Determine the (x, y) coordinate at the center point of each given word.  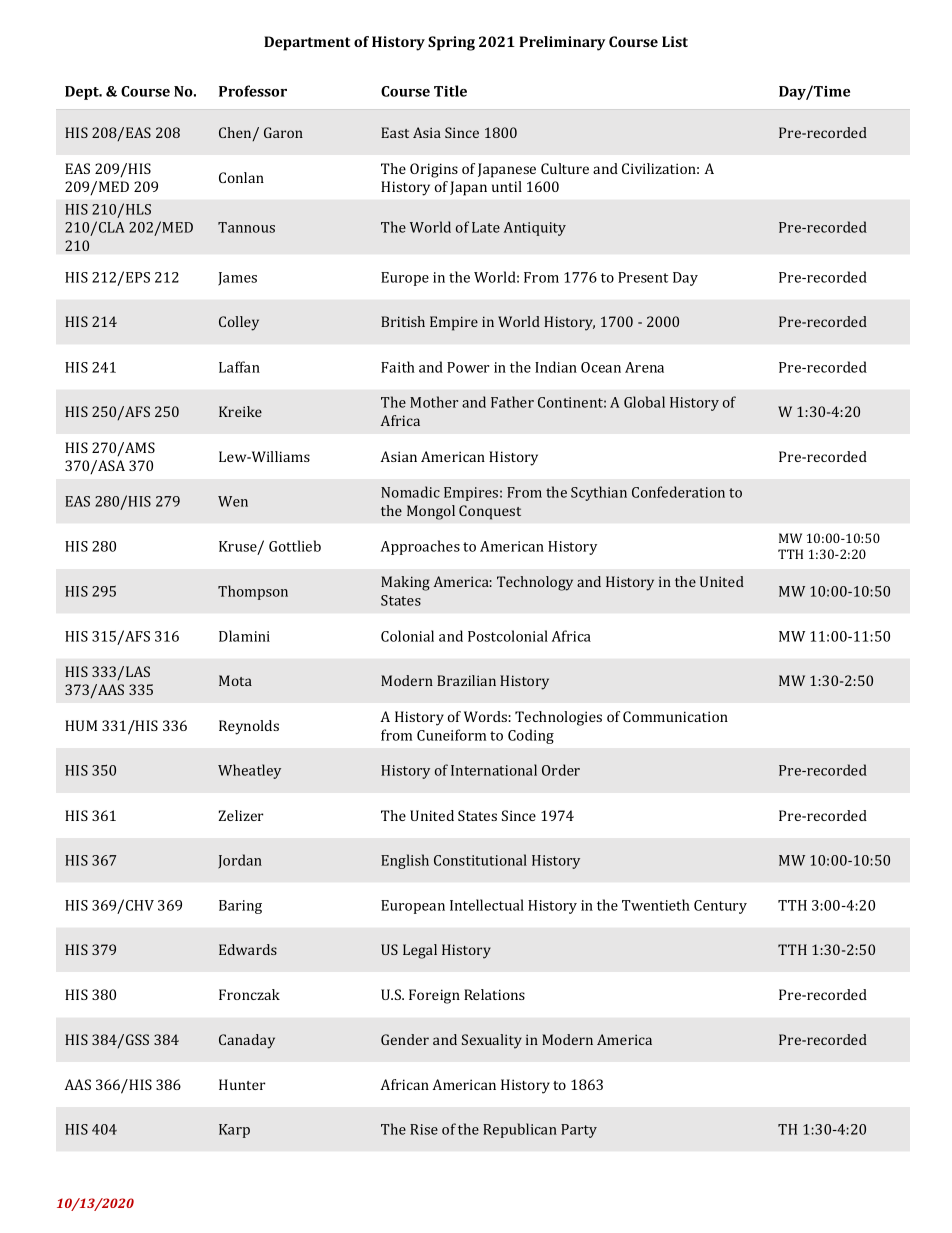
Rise (424, 1129)
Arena (644, 367)
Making (405, 583)
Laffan (239, 367)
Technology (535, 583)
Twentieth (656, 905)
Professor (253, 91)
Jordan (240, 861)
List (675, 41)
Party (579, 1131)
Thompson (253, 592)
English (405, 861)
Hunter (242, 1084)
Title (450, 91)
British (403, 321)
